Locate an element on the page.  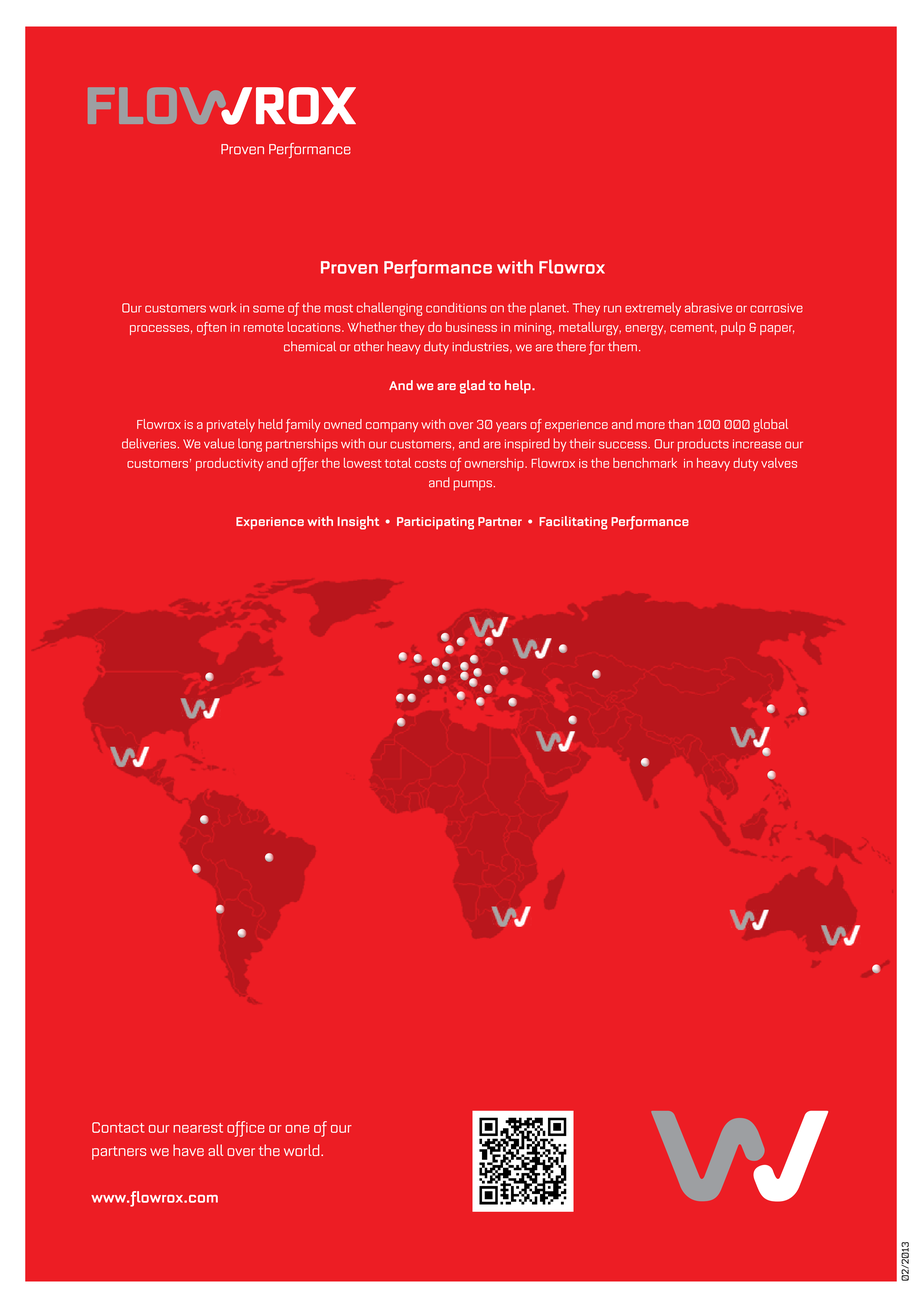
world is located at coordinates (303, 1150).
